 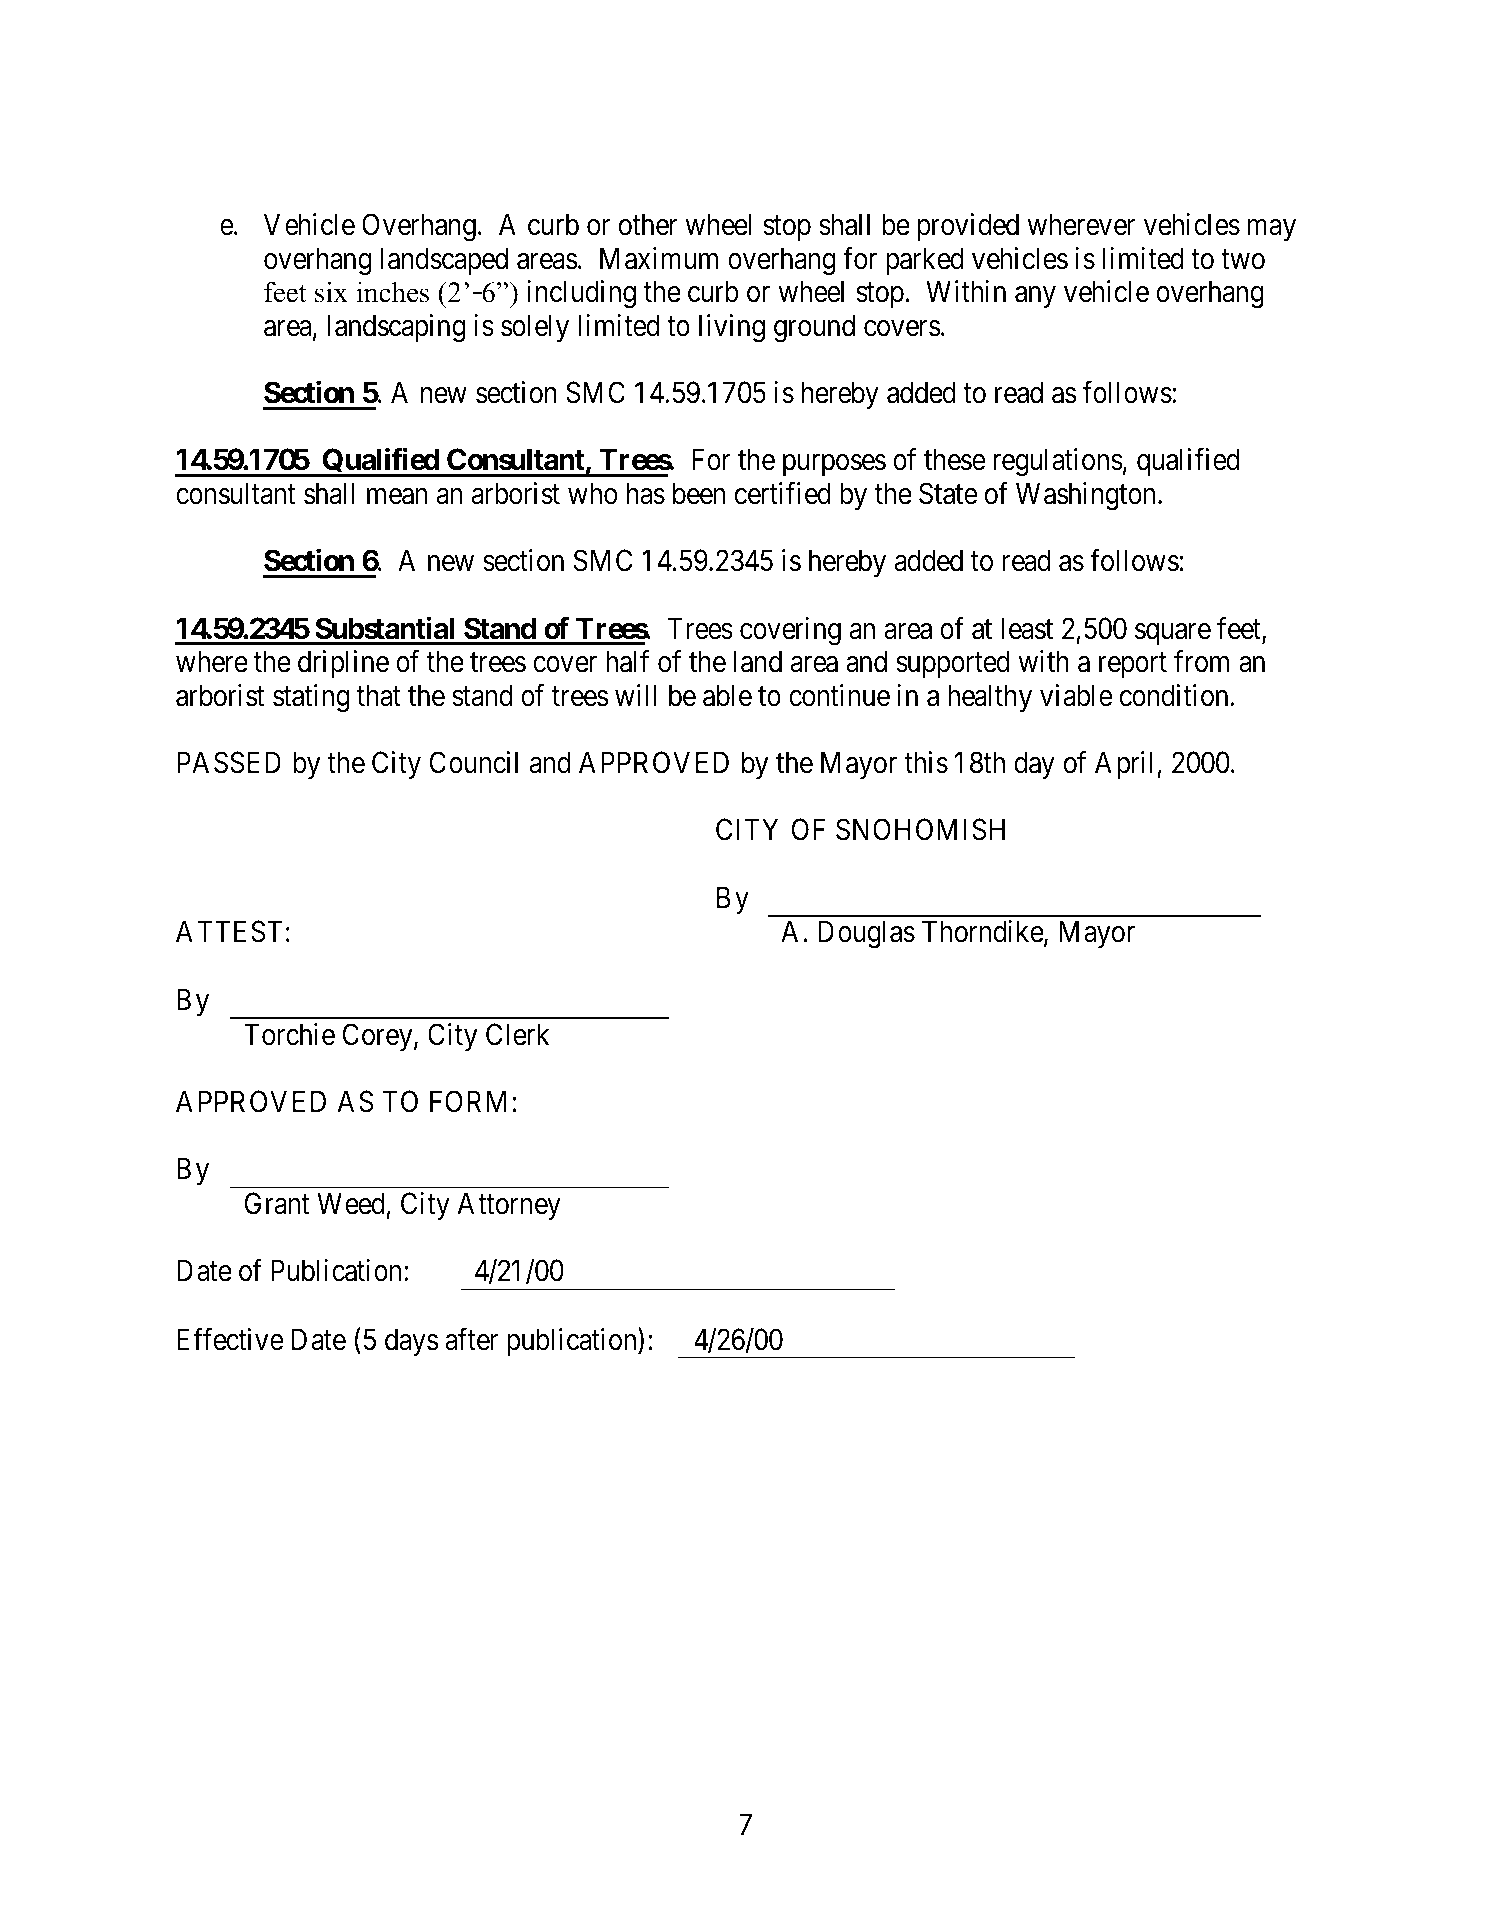 What do you see at coordinates (517, 1034) in the screenshot?
I see `Clerk` at bounding box center [517, 1034].
